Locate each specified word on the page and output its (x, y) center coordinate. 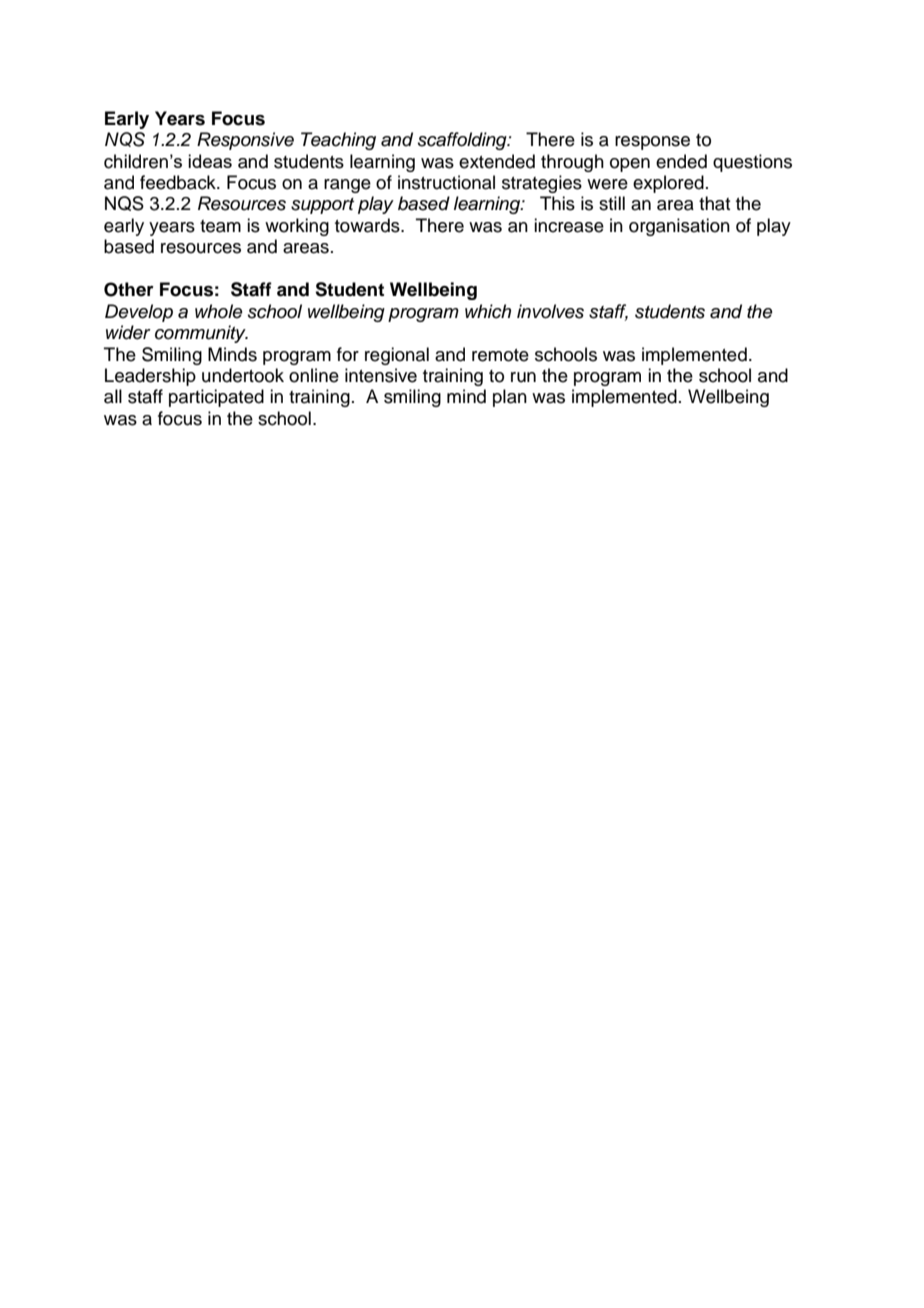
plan (510, 398)
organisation (679, 227)
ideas (210, 161)
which (488, 311)
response (652, 143)
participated (216, 398)
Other (129, 289)
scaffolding (463, 141)
